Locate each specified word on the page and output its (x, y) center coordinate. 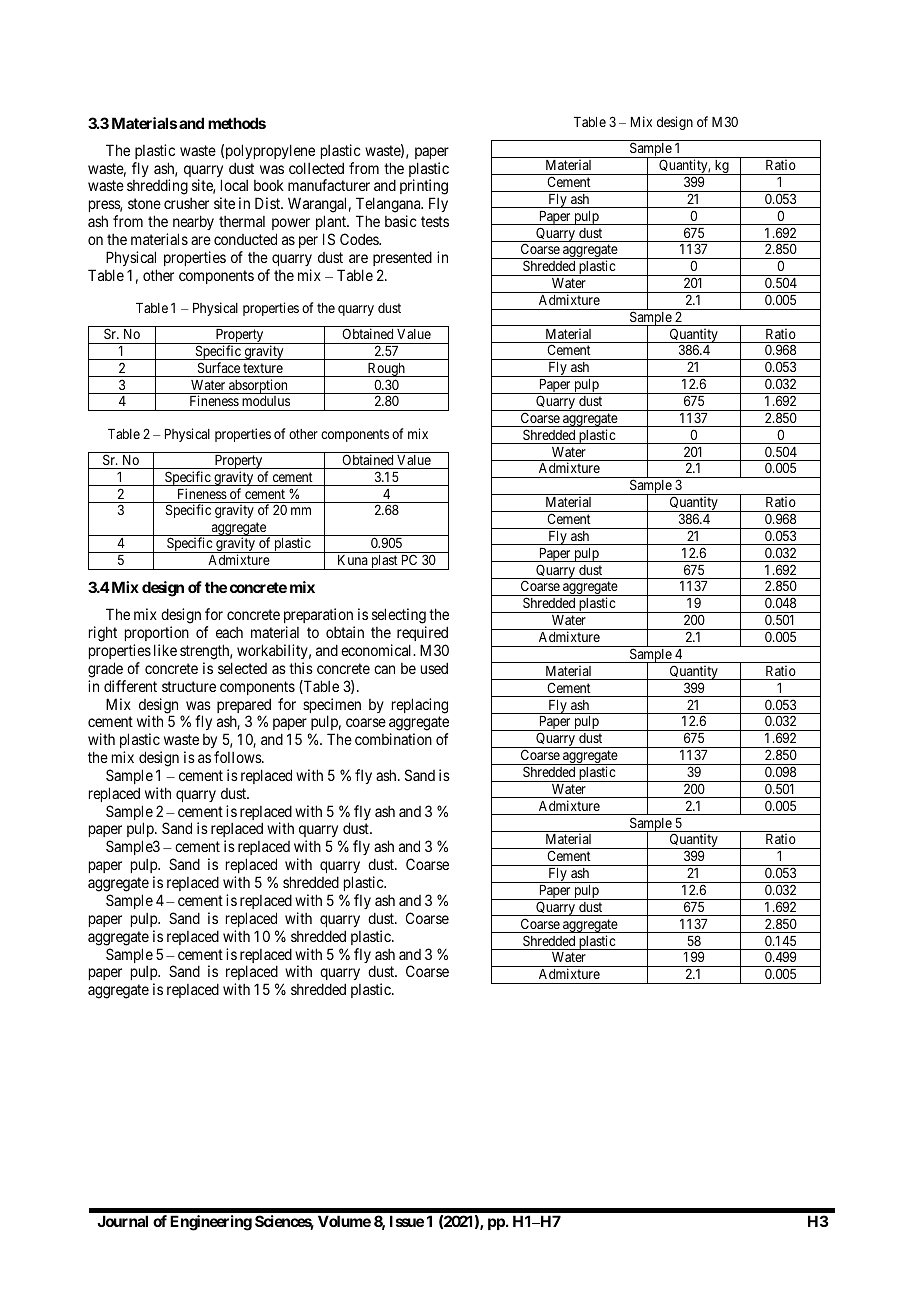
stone (144, 203)
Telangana (389, 206)
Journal (122, 1221)
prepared (244, 707)
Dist (269, 203)
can (384, 669)
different (130, 686)
